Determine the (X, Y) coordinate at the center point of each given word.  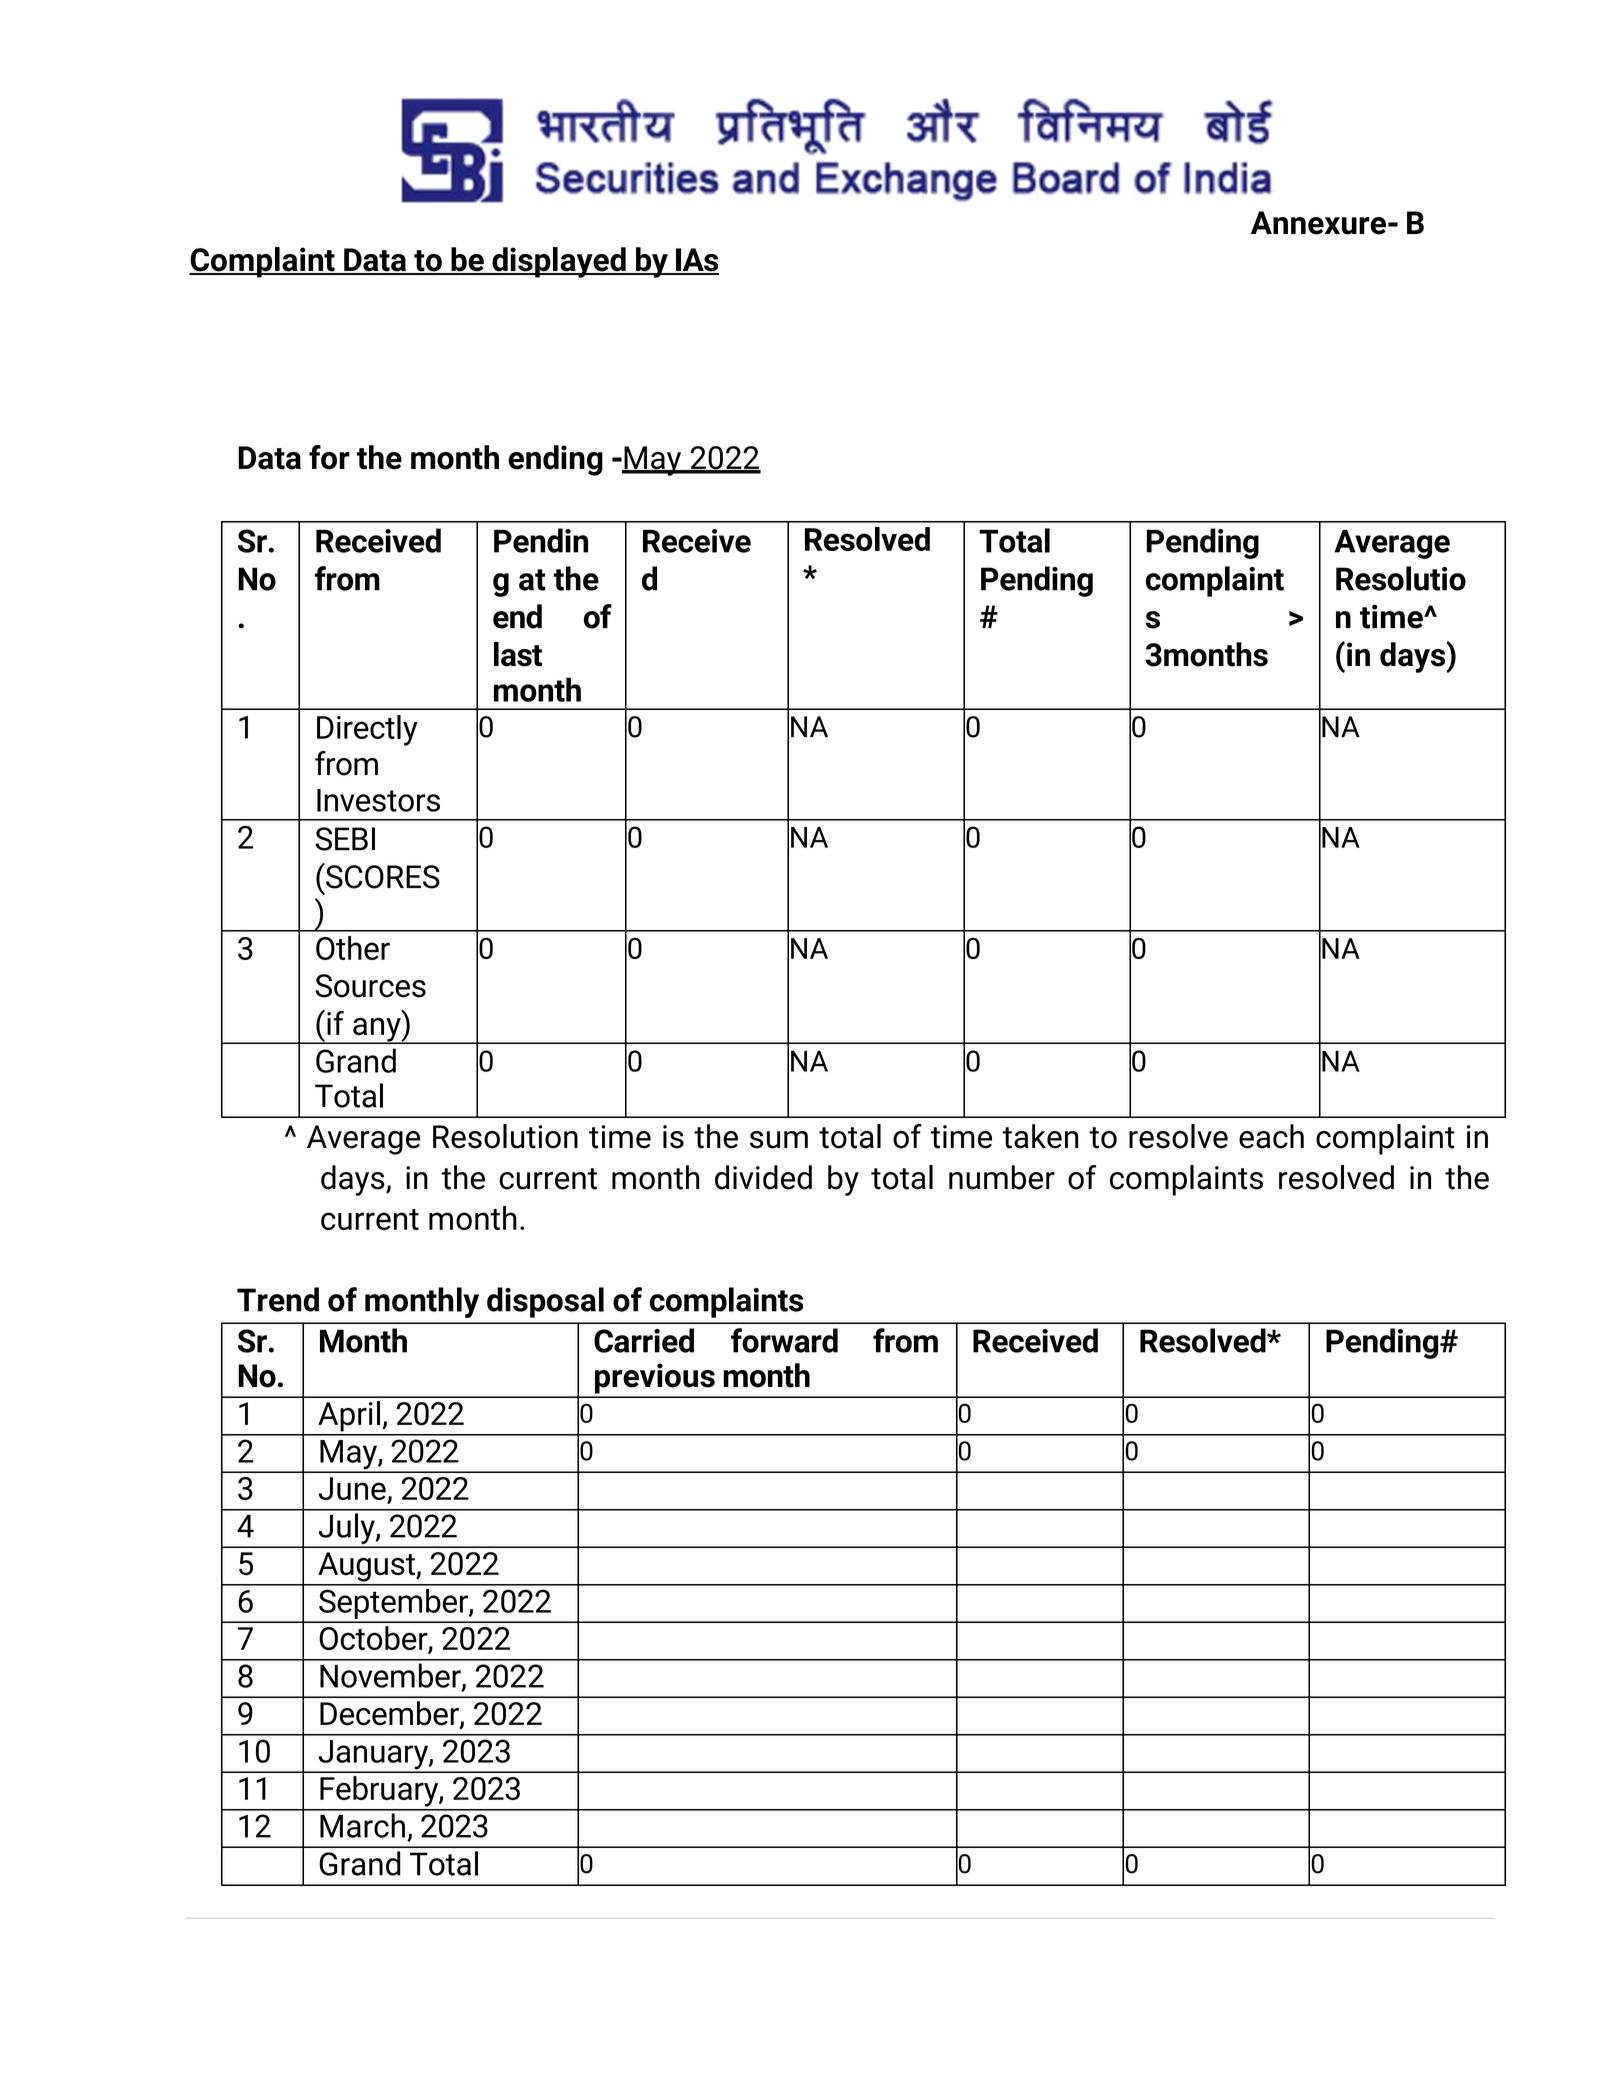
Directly (367, 730)
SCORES (382, 876)
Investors (378, 800)
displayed (559, 262)
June (352, 1488)
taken (1040, 1136)
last (518, 654)
